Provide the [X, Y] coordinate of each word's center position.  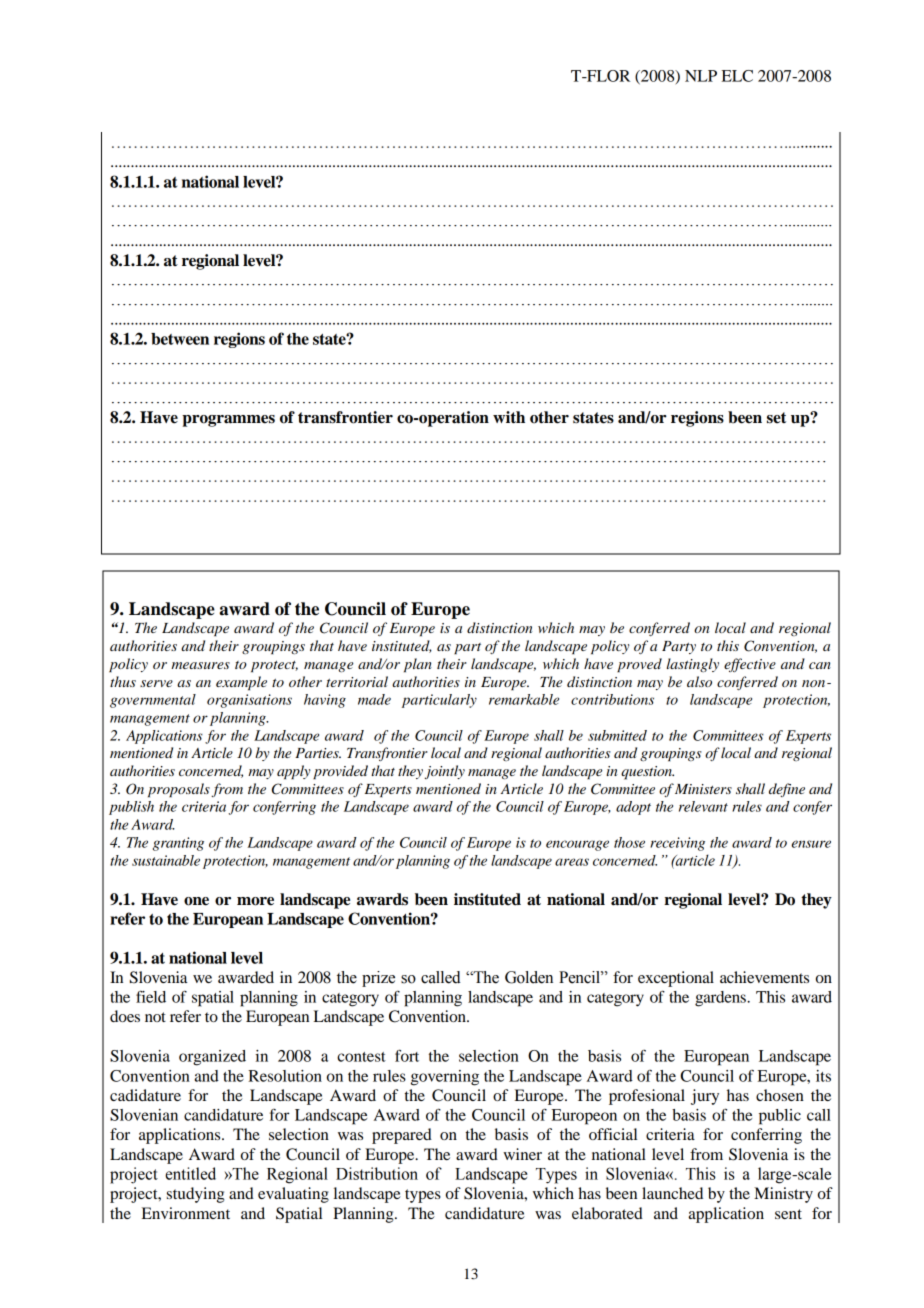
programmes [228, 421]
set [776, 418]
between [180, 339]
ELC [737, 76]
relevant [703, 806]
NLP [701, 76]
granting [178, 844]
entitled [190, 1173]
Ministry [783, 1195]
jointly [445, 772]
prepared [402, 1136]
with [509, 417]
